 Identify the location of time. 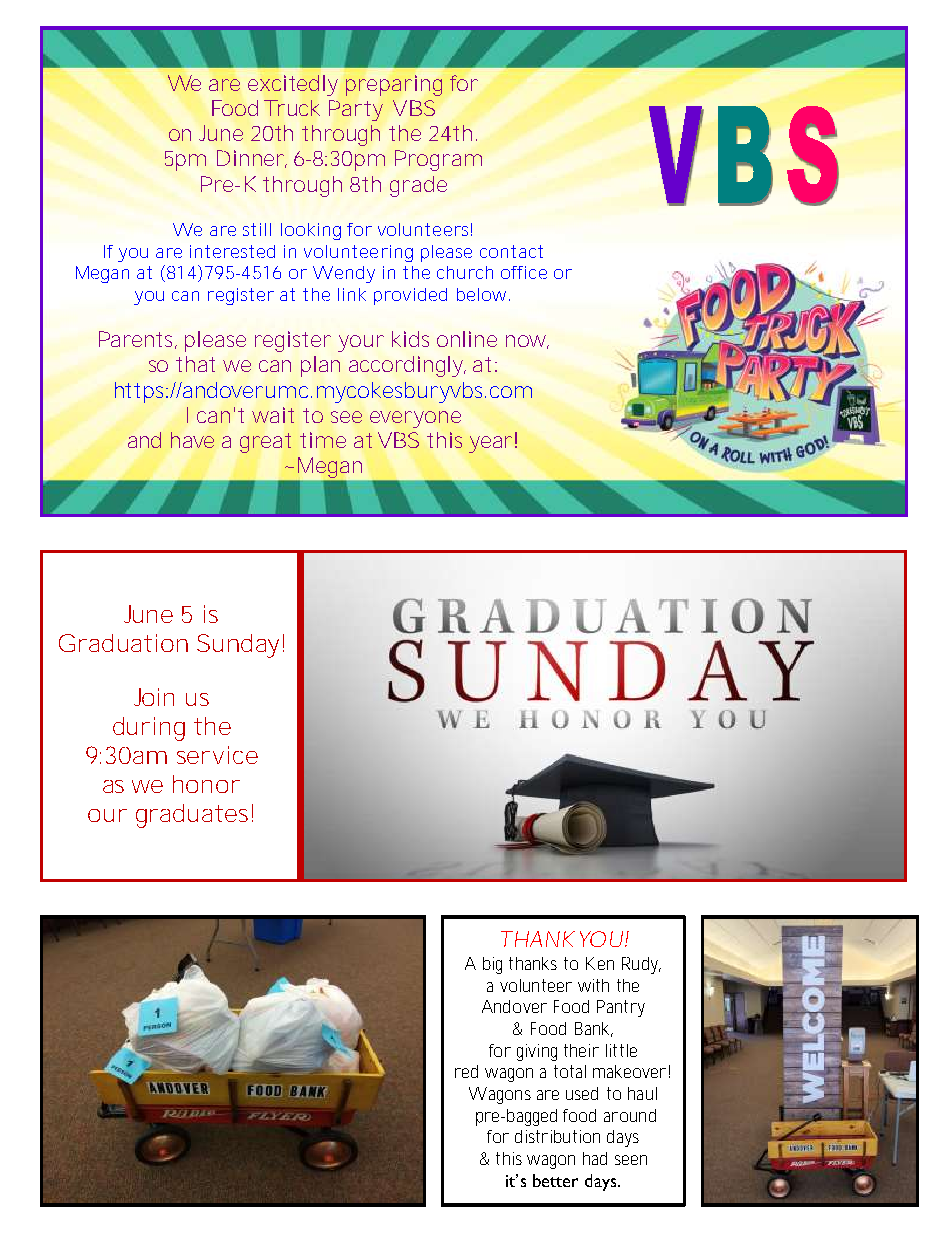
(323, 440).
